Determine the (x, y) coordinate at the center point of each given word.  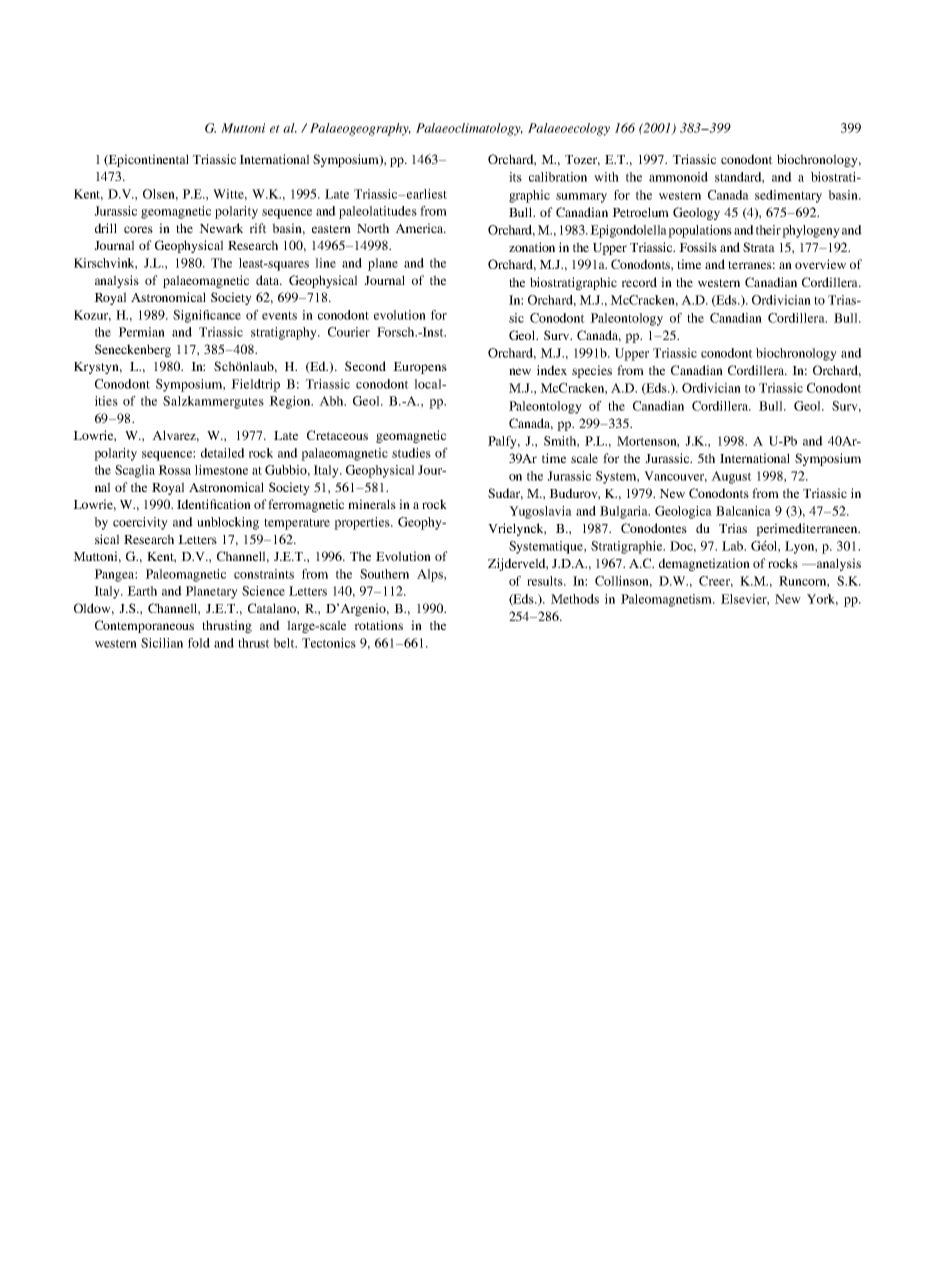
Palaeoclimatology (469, 129)
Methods (575, 599)
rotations (379, 625)
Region (291, 402)
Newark (221, 228)
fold (199, 643)
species (592, 371)
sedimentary (788, 196)
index (552, 370)
